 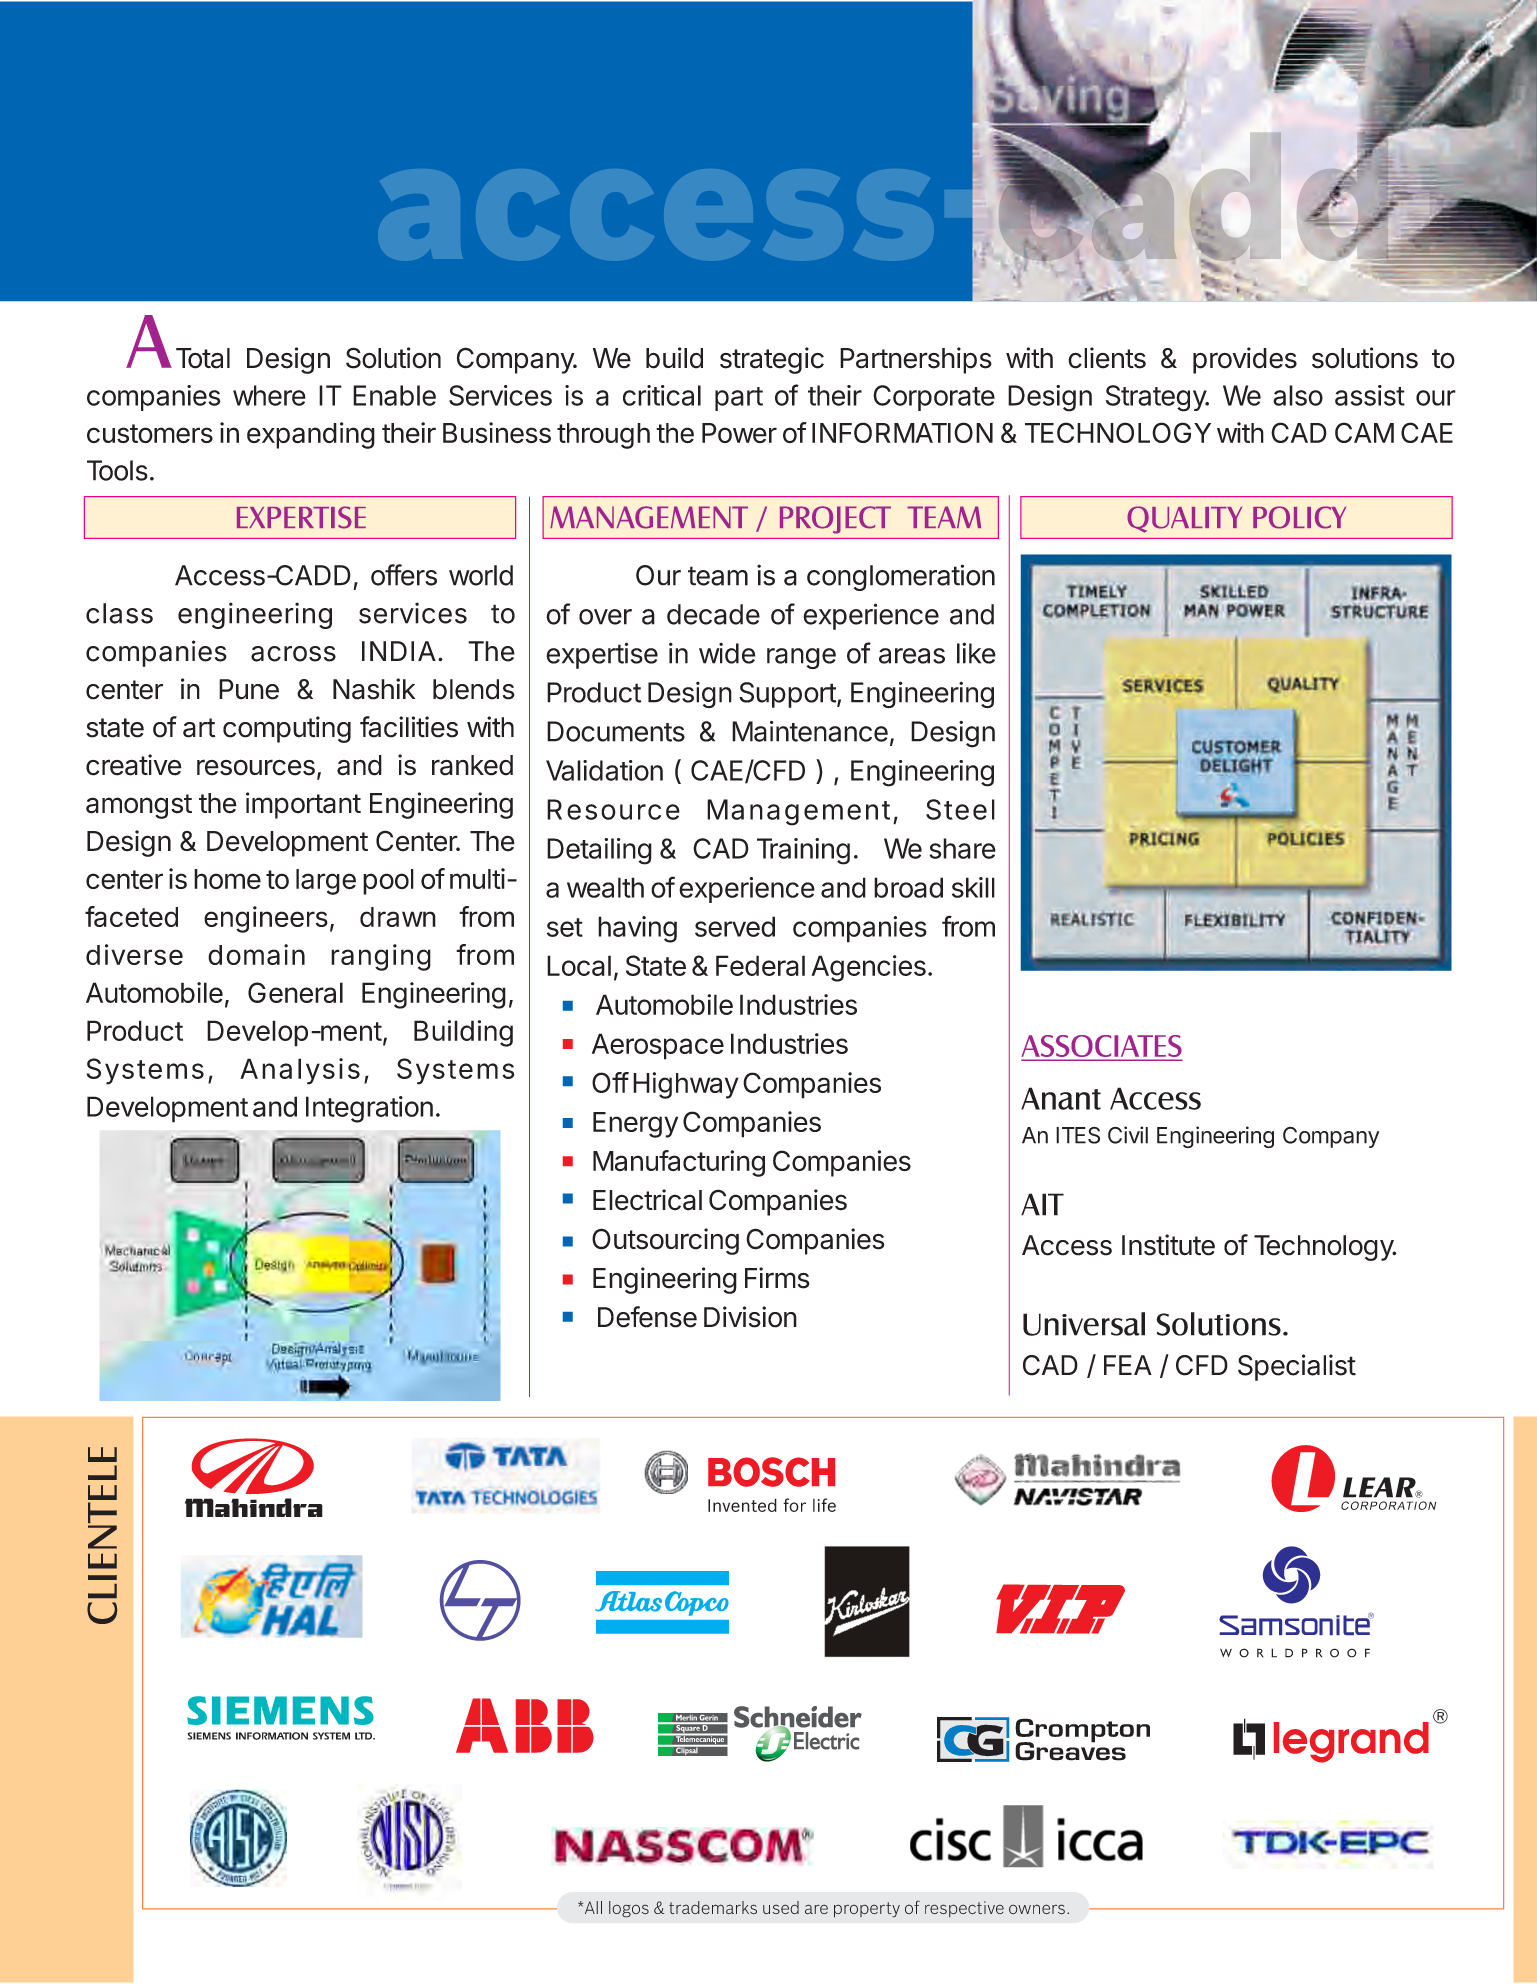 I want to click on Power, so click(x=739, y=433).
